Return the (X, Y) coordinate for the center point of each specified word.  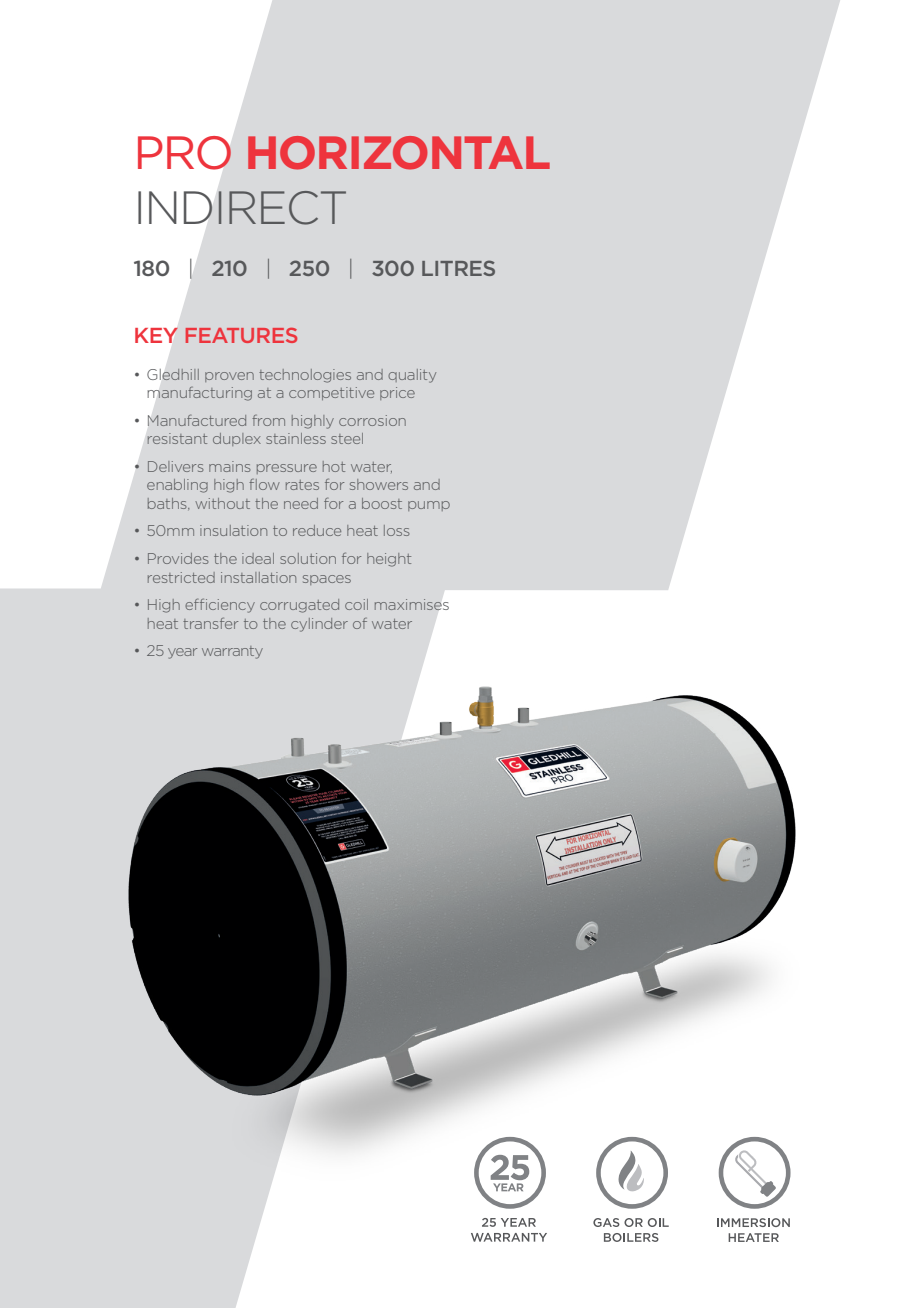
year (182, 653)
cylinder (319, 625)
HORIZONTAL (399, 153)
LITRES (458, 268)
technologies (305, 376)
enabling (177, 486)
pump (429, 506)
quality (412, 376)
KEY (156, 335)
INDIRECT (242, 208)
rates (302, 485)
